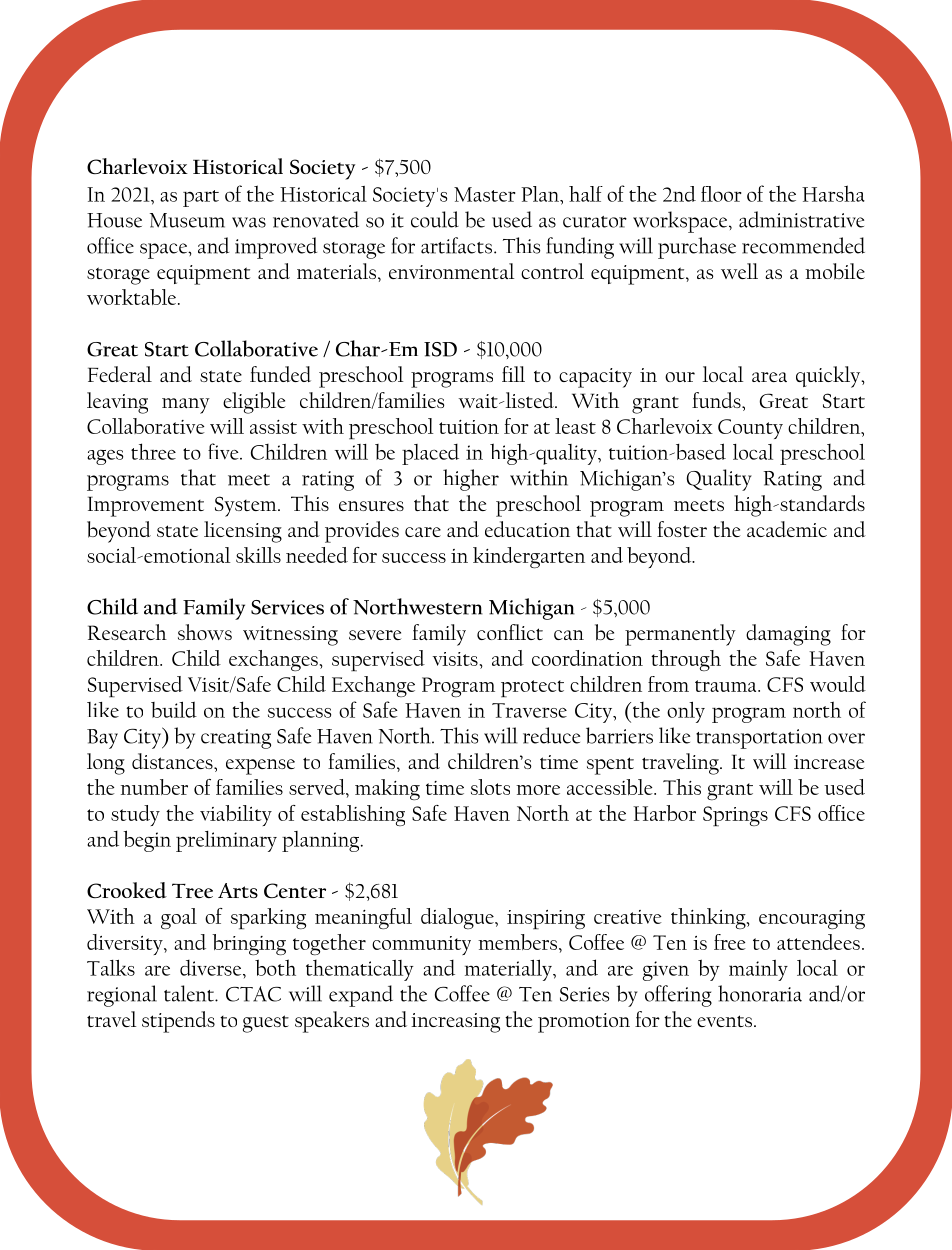 This page has height=1250, width=952. What do you see at coordinates (186, 406) in the page?
I see `many` at bounding box center [186, 406].
